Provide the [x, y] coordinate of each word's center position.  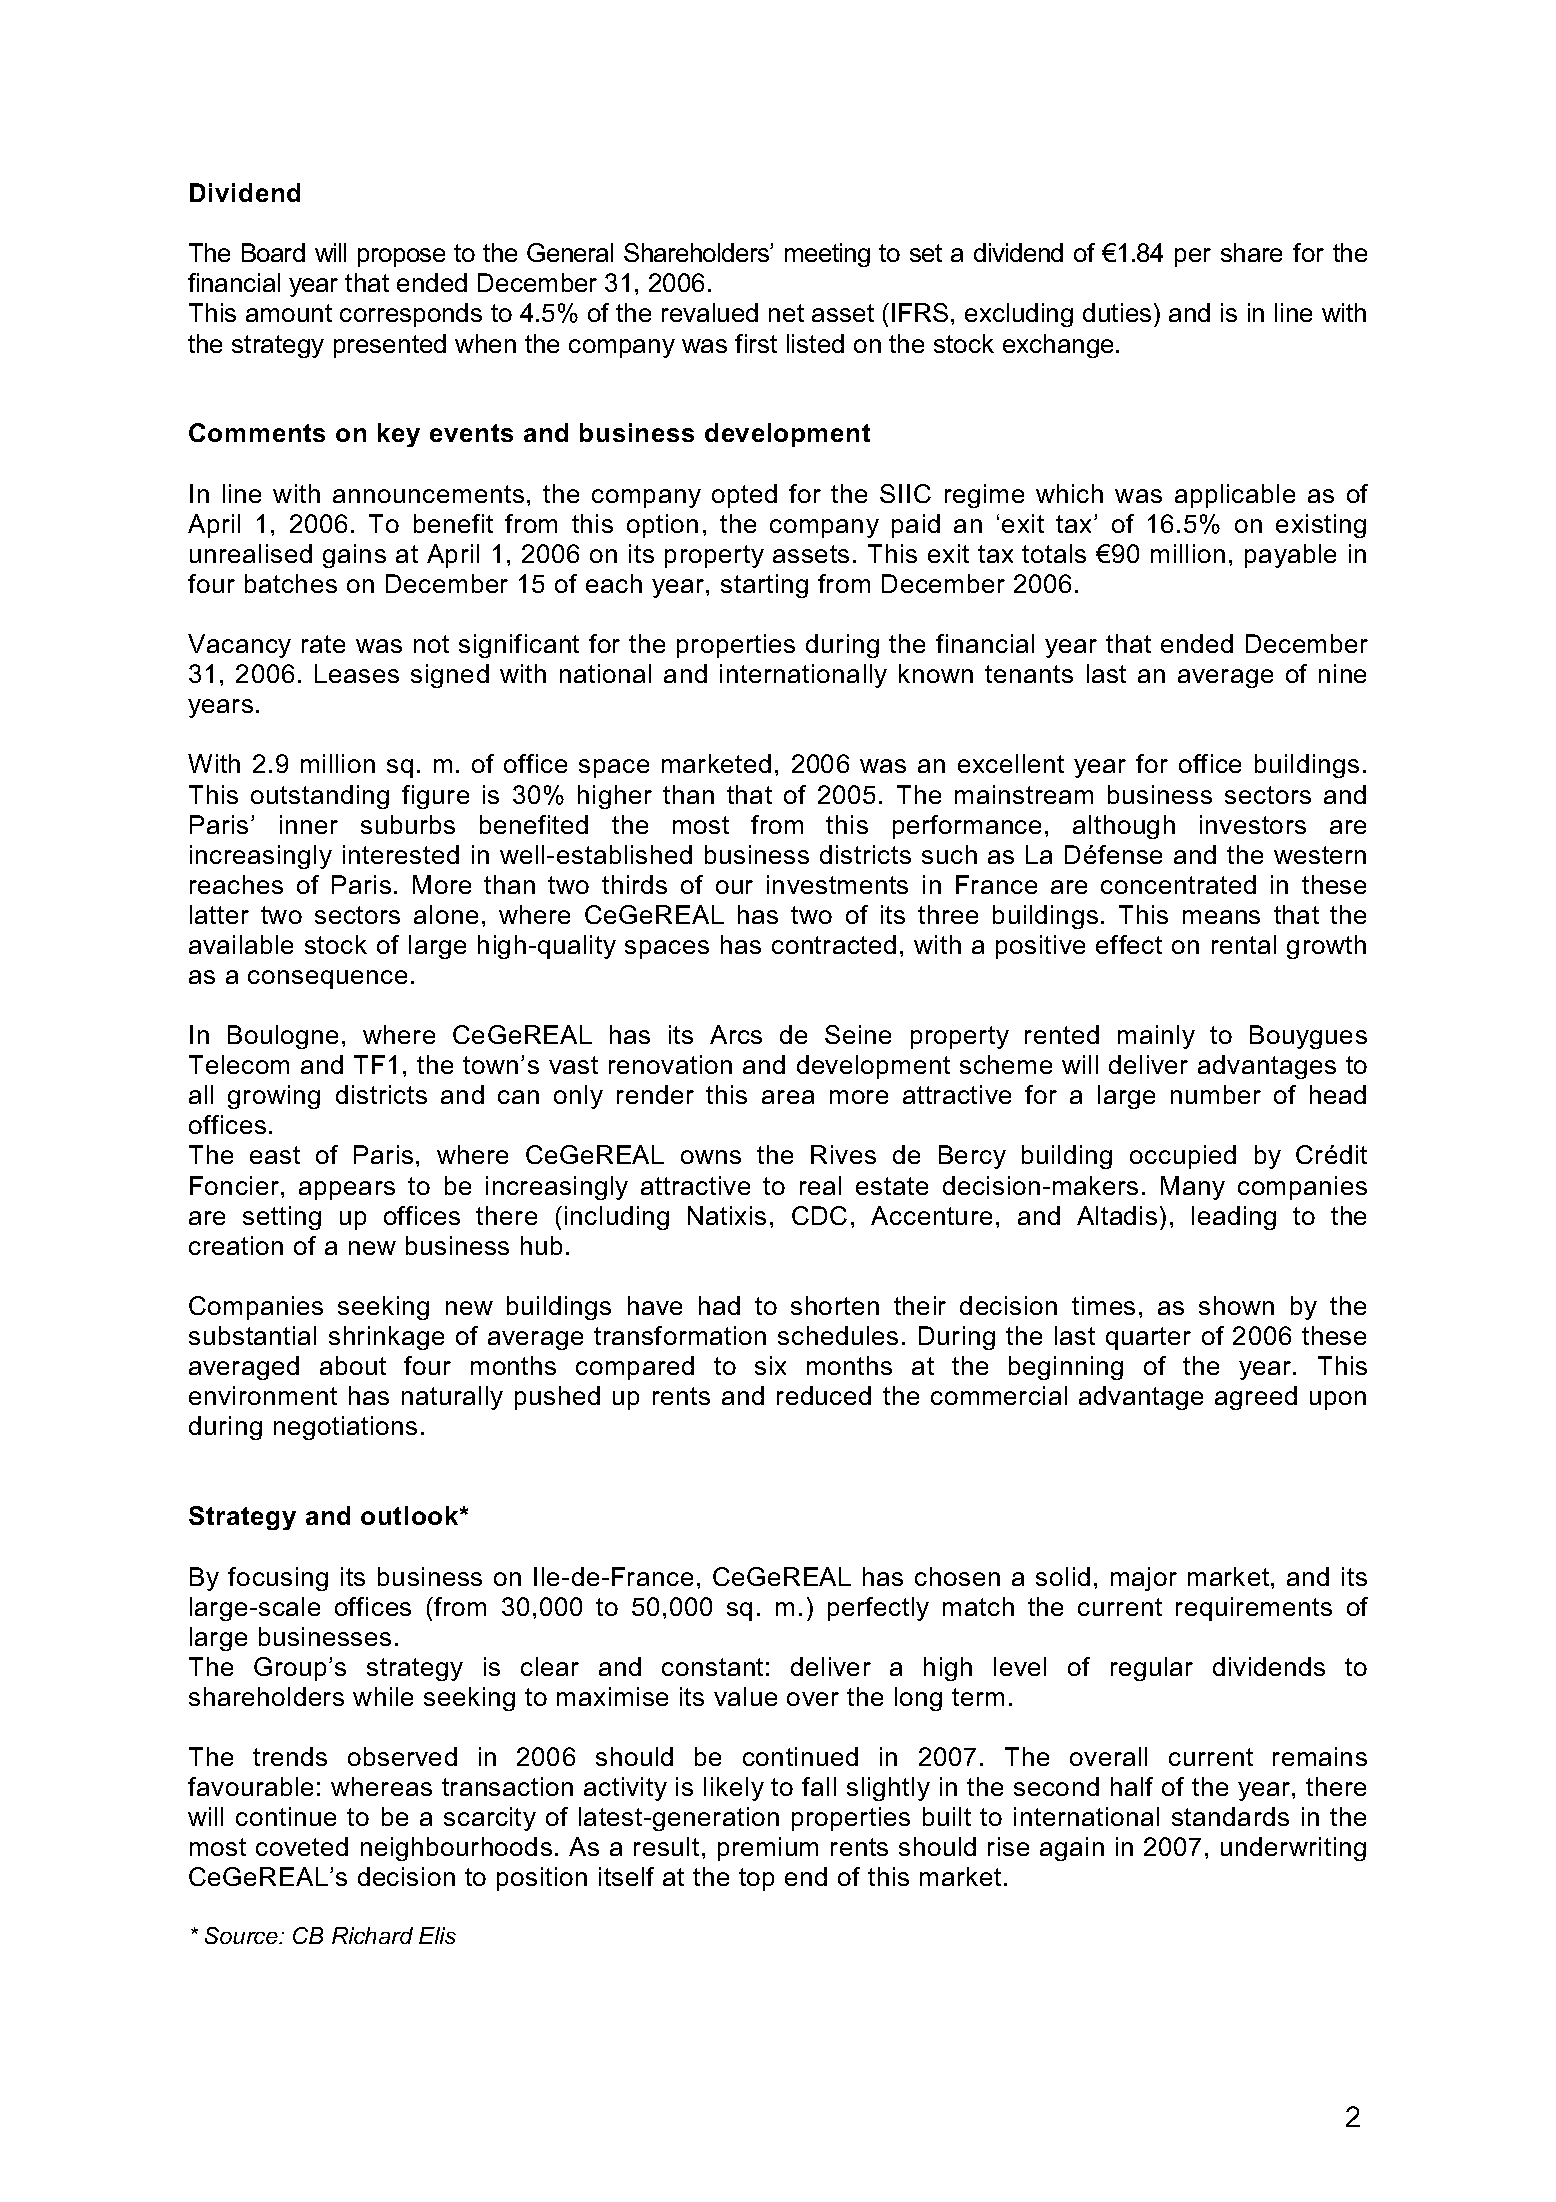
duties [1117, 312]
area [788, 1097]
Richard [372, 1935]
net [786, 313]
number [1216, 1094]
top [756, 1879]
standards [1230, 1816]
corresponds [411, 315]
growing [274, 1097]
